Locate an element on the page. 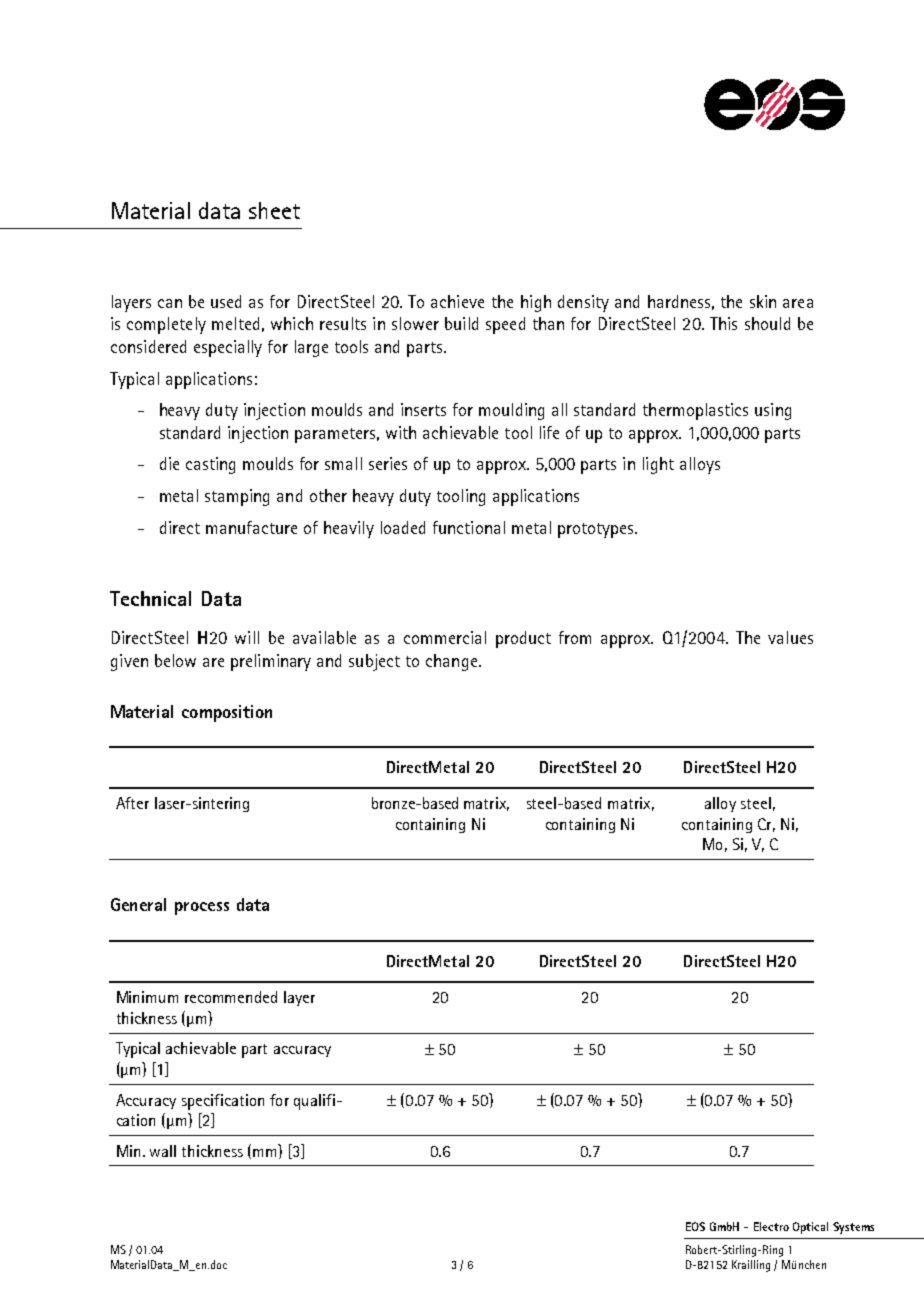  change is located at coordinates (453, 662).
